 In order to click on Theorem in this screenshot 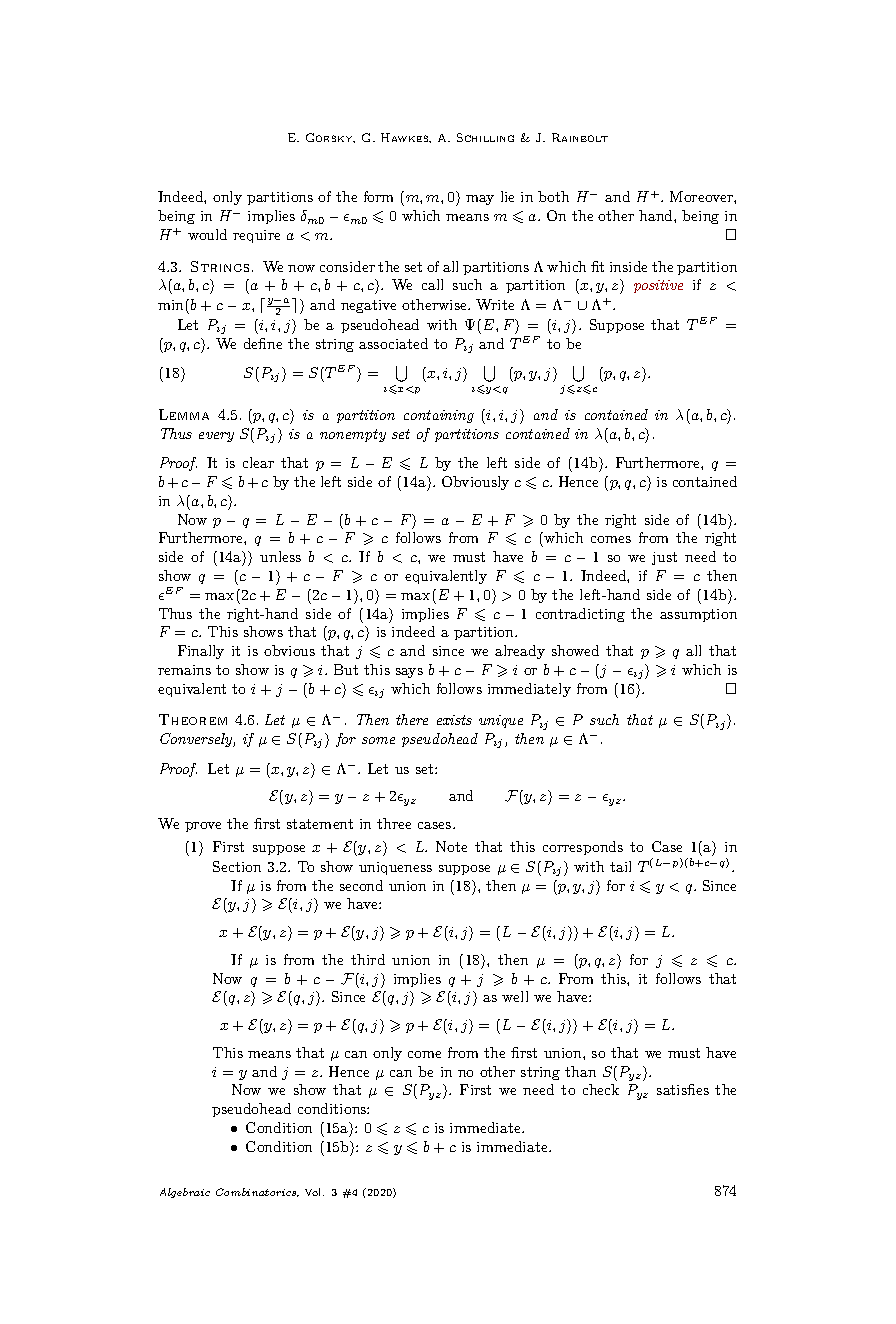, I will do `click(193, 719)`.
